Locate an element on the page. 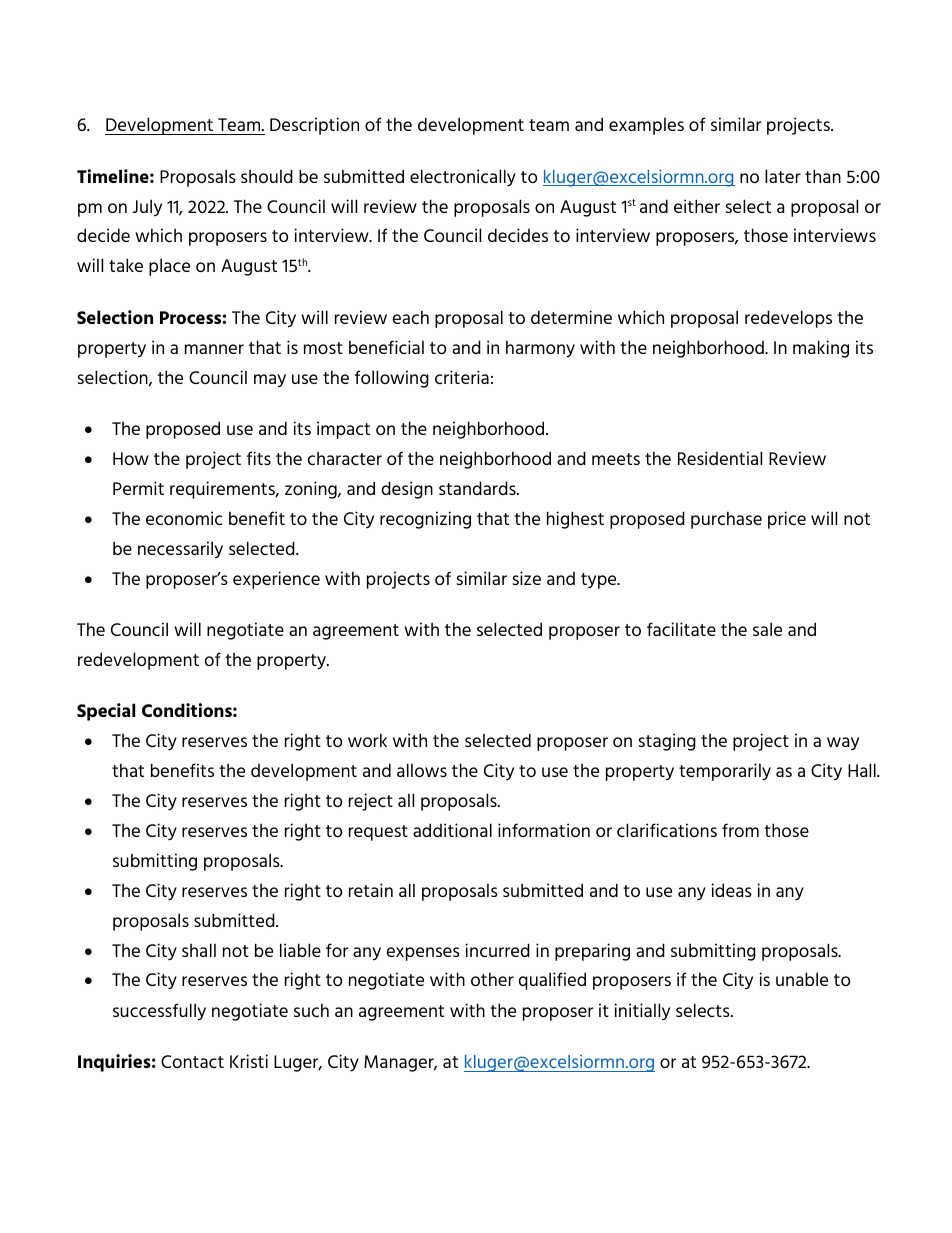 This page has height=1233, width=952. liable is located at coordinates (300, 950).
